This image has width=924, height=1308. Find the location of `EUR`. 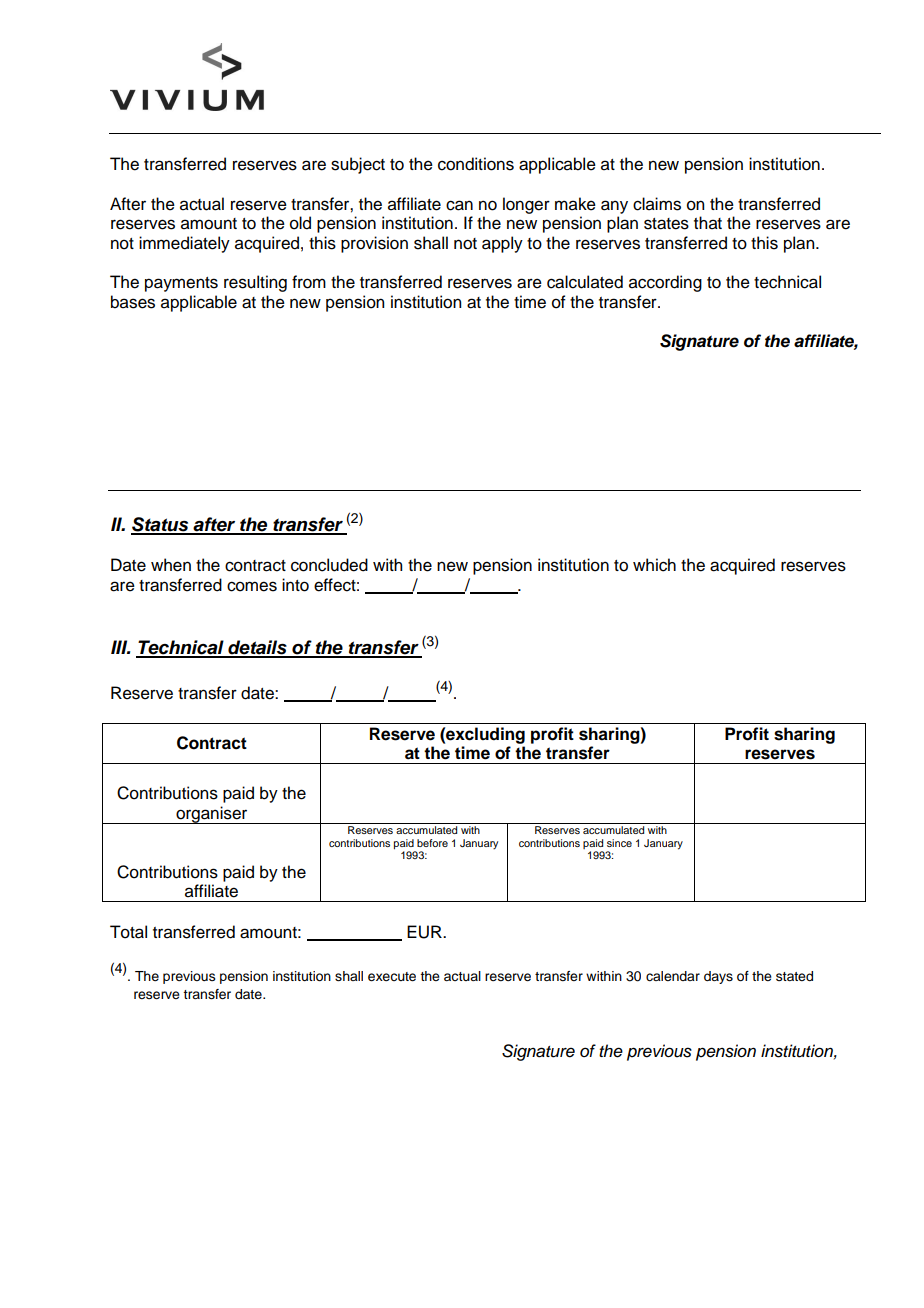

EUR is located at coordinates (425, 932).
